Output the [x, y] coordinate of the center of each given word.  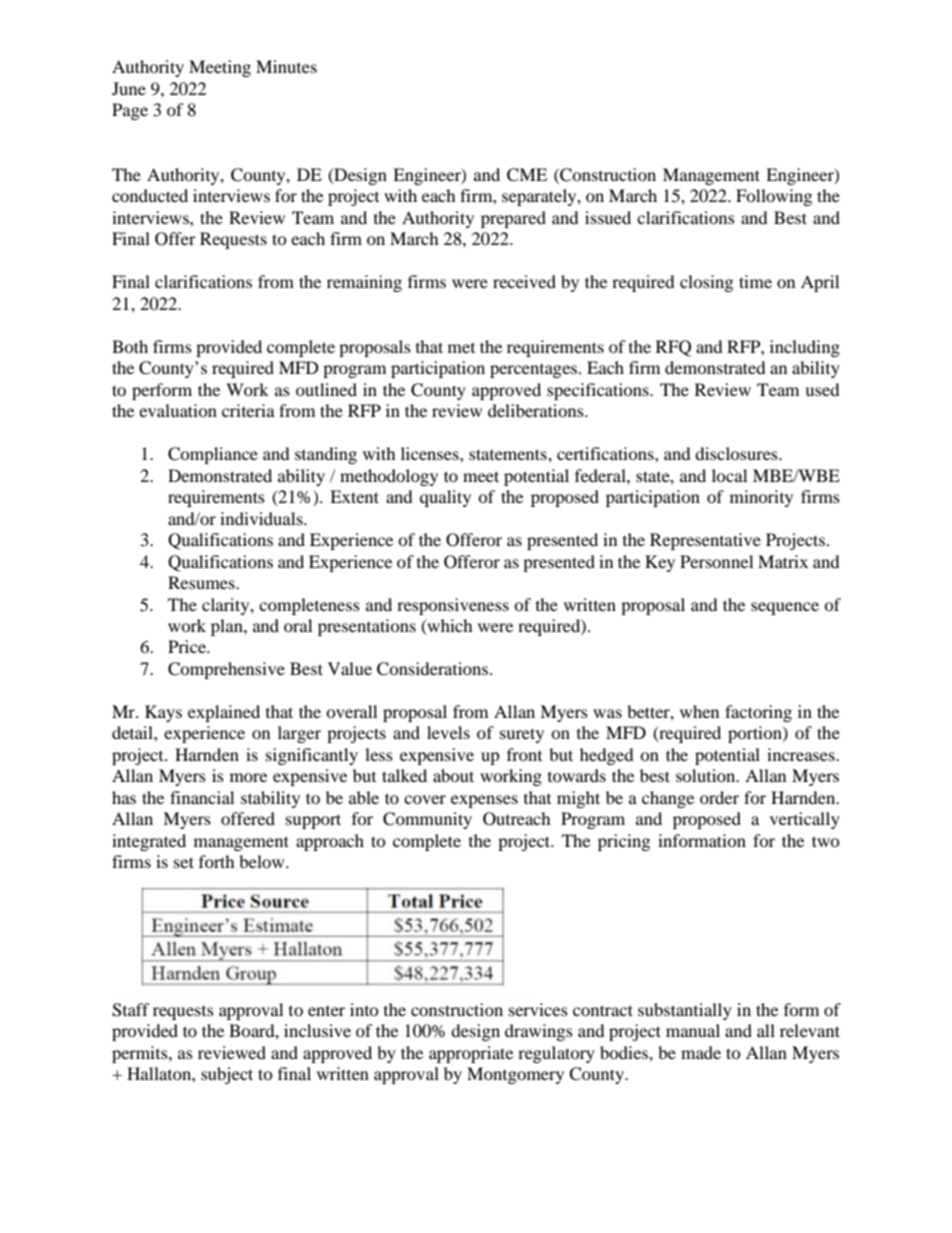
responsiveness [453, 606]
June [129, 88]
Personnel [716, 561]
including [805, 348]
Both [130, 346]
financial [202, 797]
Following [774, 197]
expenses [484, 801]
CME [527, 175]
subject [227, 1075]
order [719, 797]
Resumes [202, 582]
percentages [535, 371]
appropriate [471, 1054]
